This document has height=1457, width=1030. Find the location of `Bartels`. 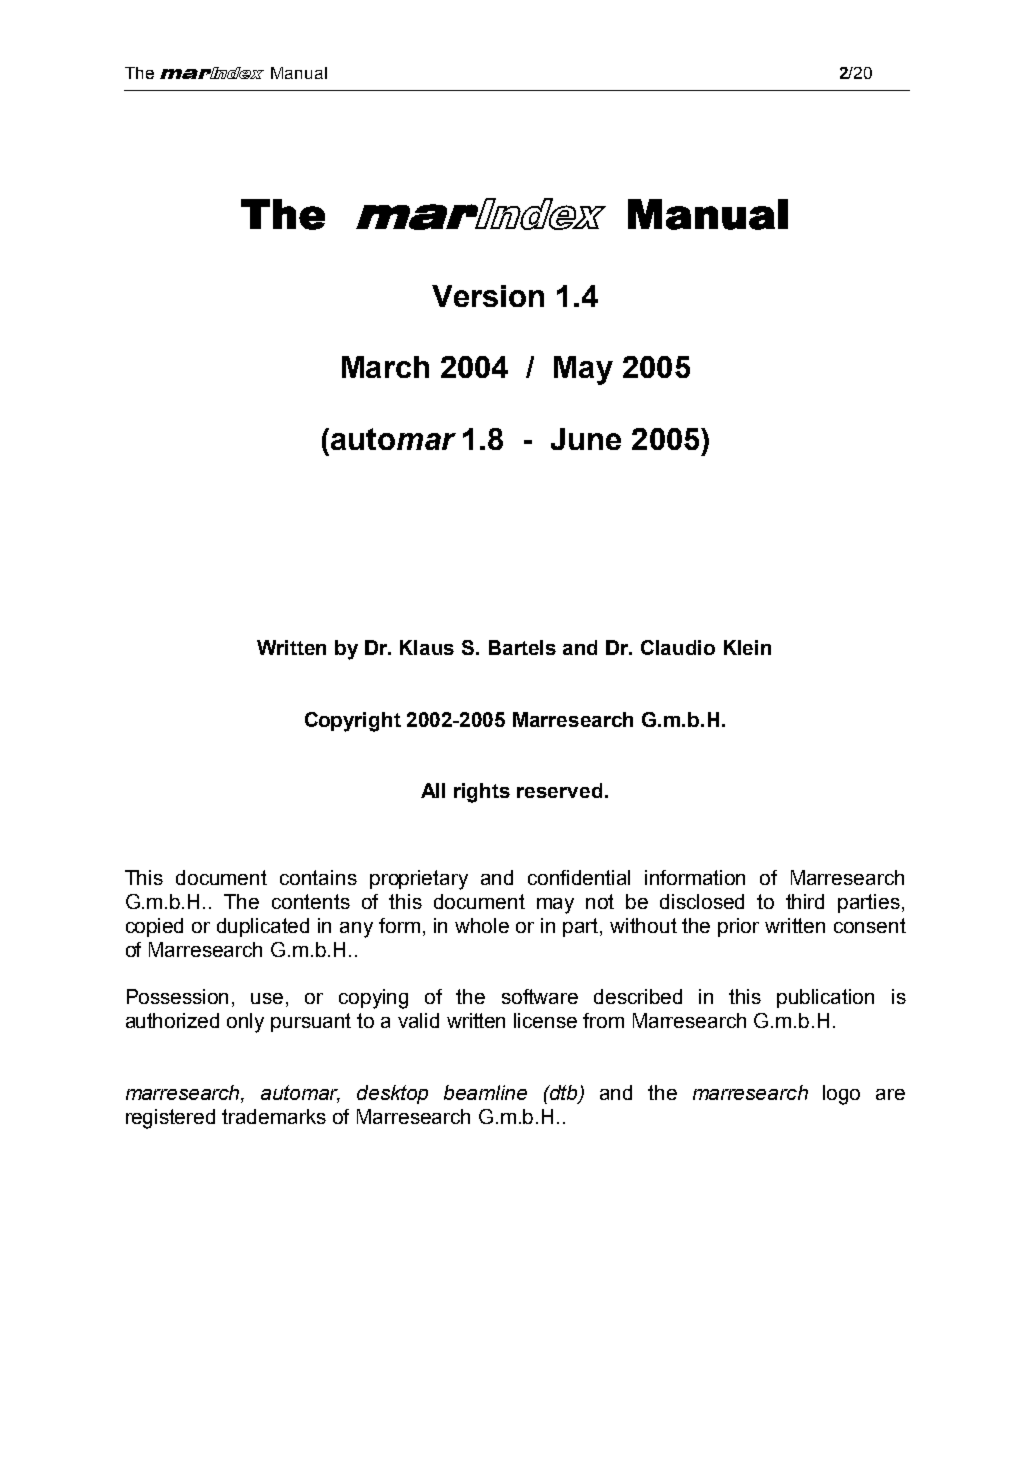

Bartels is located at coordinates (522, 647).
